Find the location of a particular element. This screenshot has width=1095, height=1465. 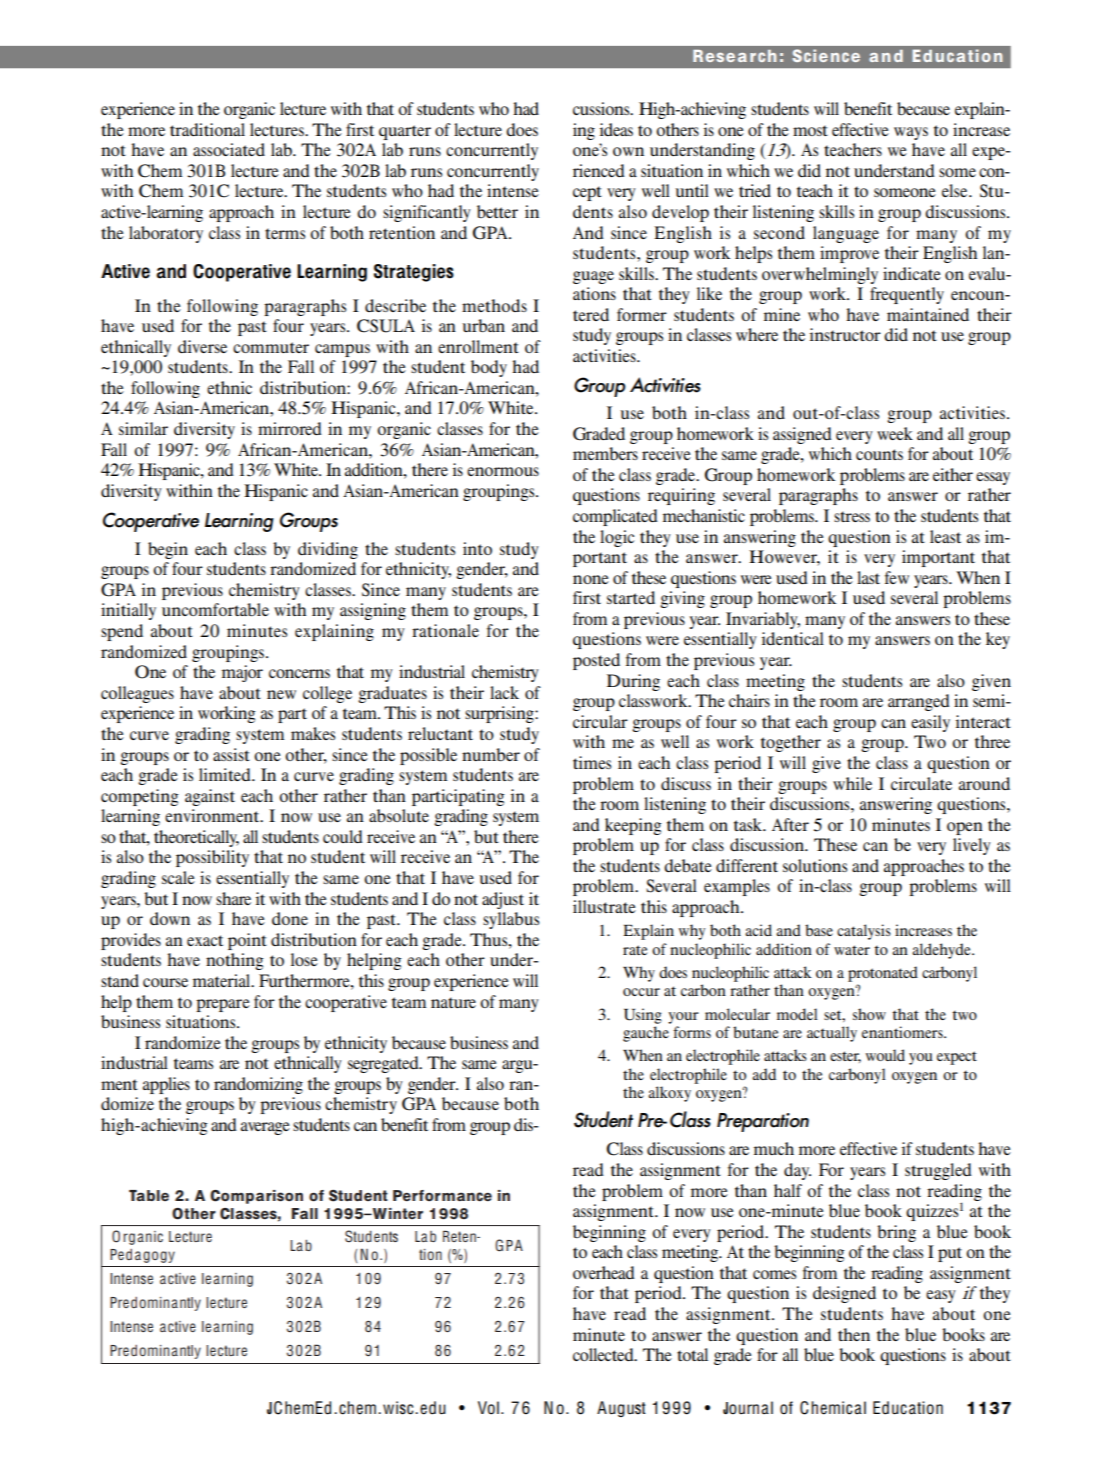

ways is located at coordinates (911, 133).
